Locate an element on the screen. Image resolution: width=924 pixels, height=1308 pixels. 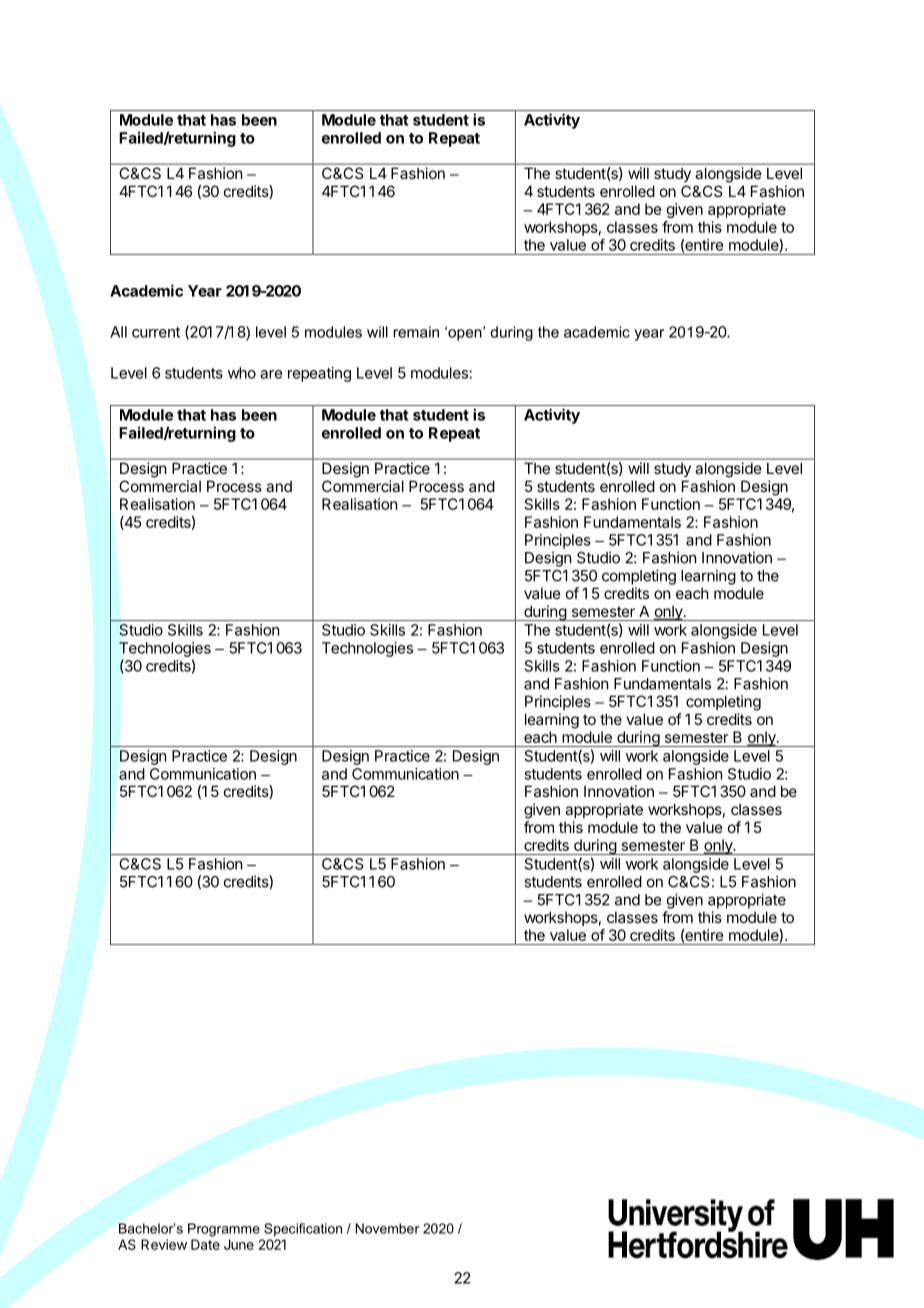
Programme is located at coordinates (224, 1230).
